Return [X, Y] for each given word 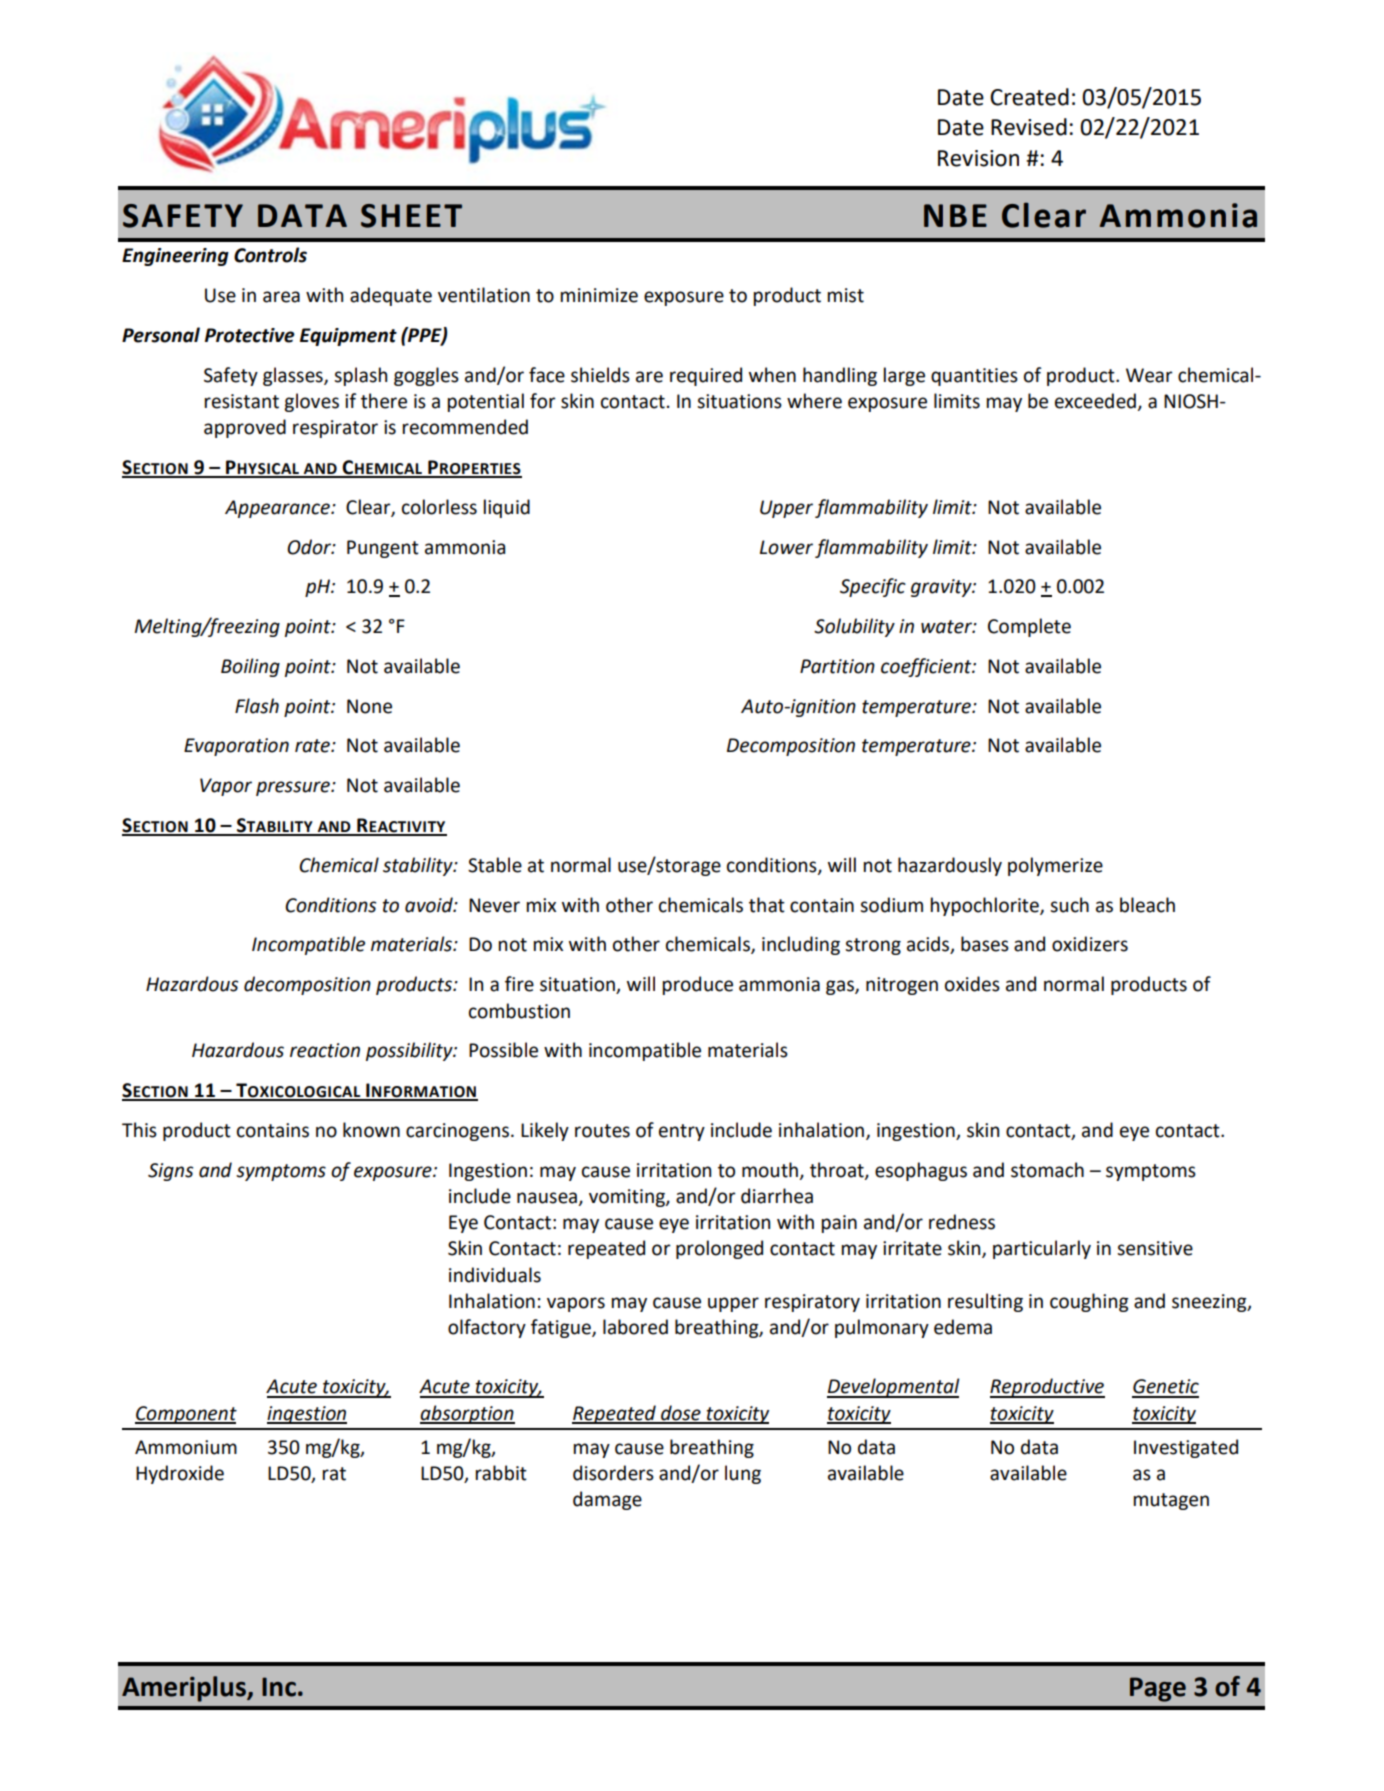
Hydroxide [180, 1474]
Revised [1029, 127]
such [1069, 905]
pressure [294, 788]
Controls [270, 255]
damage [607, 1500]
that [767, 905]
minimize [599, 295]
